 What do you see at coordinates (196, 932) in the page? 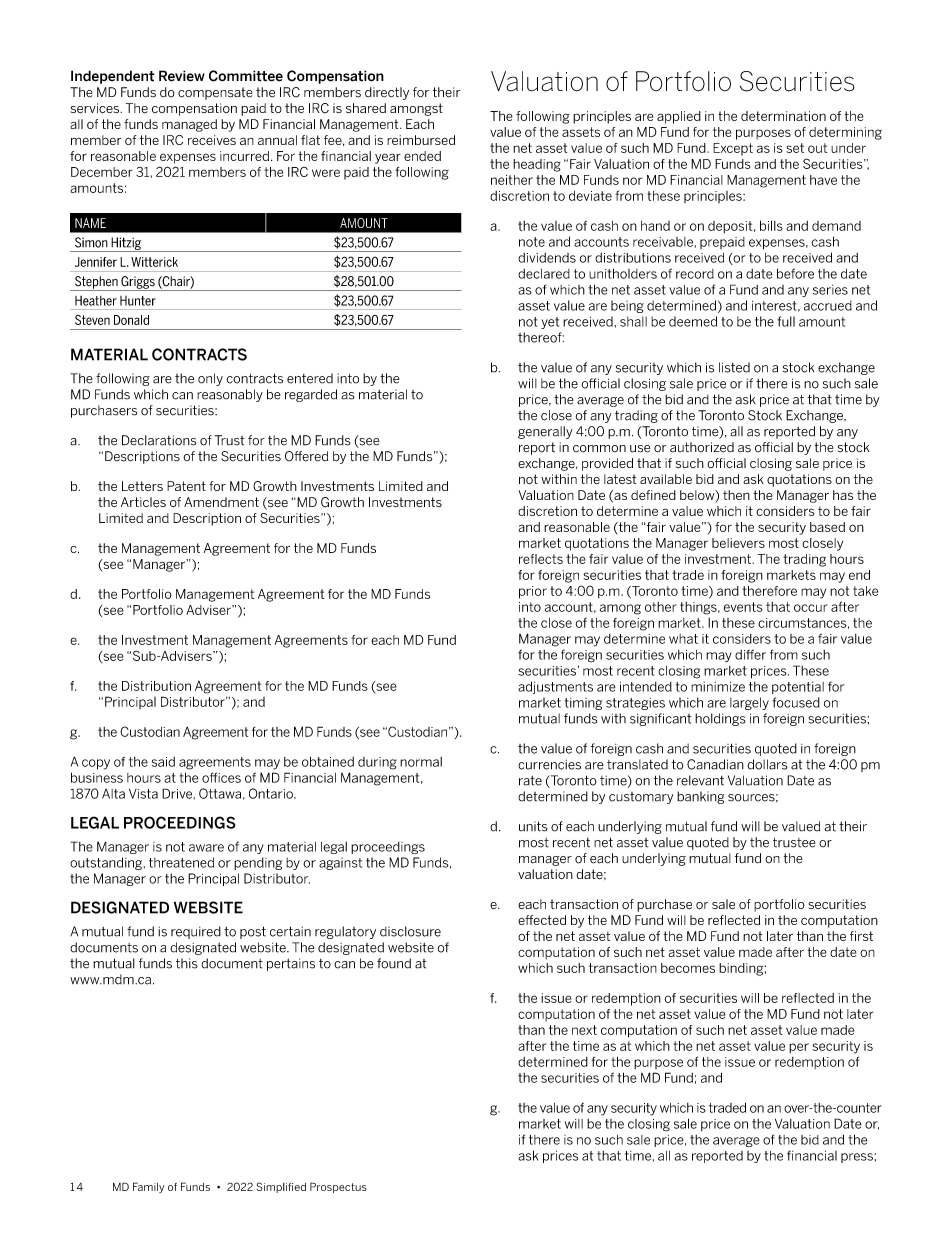
I see `required` at bounding box center [196, 932].
